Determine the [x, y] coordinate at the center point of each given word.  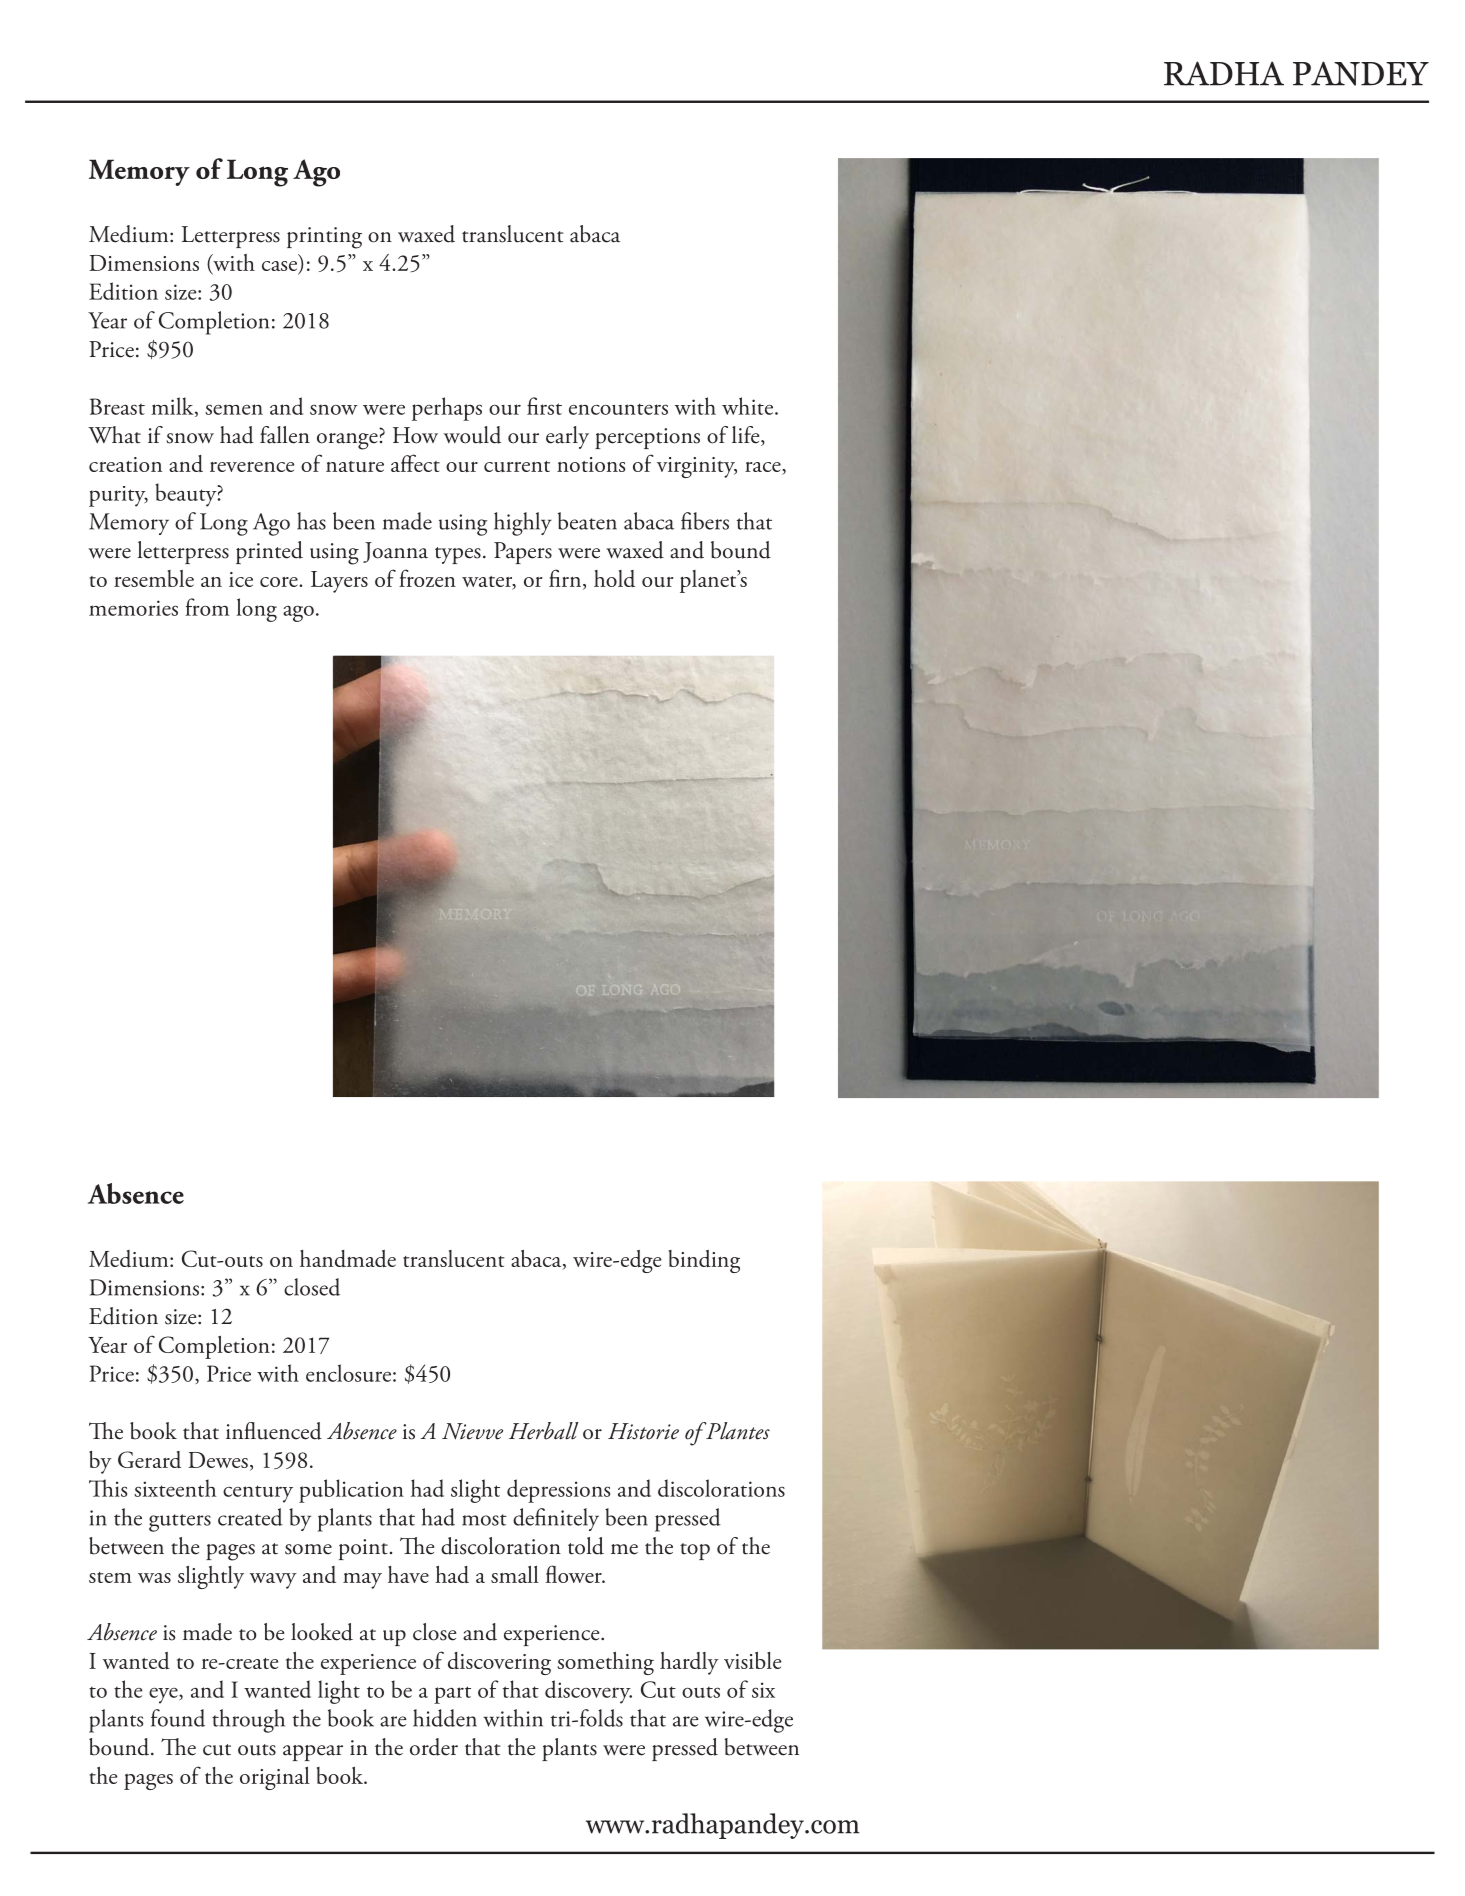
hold [614, 578]
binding [704, 1261]
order [434, 1747]
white [747, 406]
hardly [689, 1663]
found [178, 1718]
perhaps [447, 409]
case [281, 267]
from [207, 607]
